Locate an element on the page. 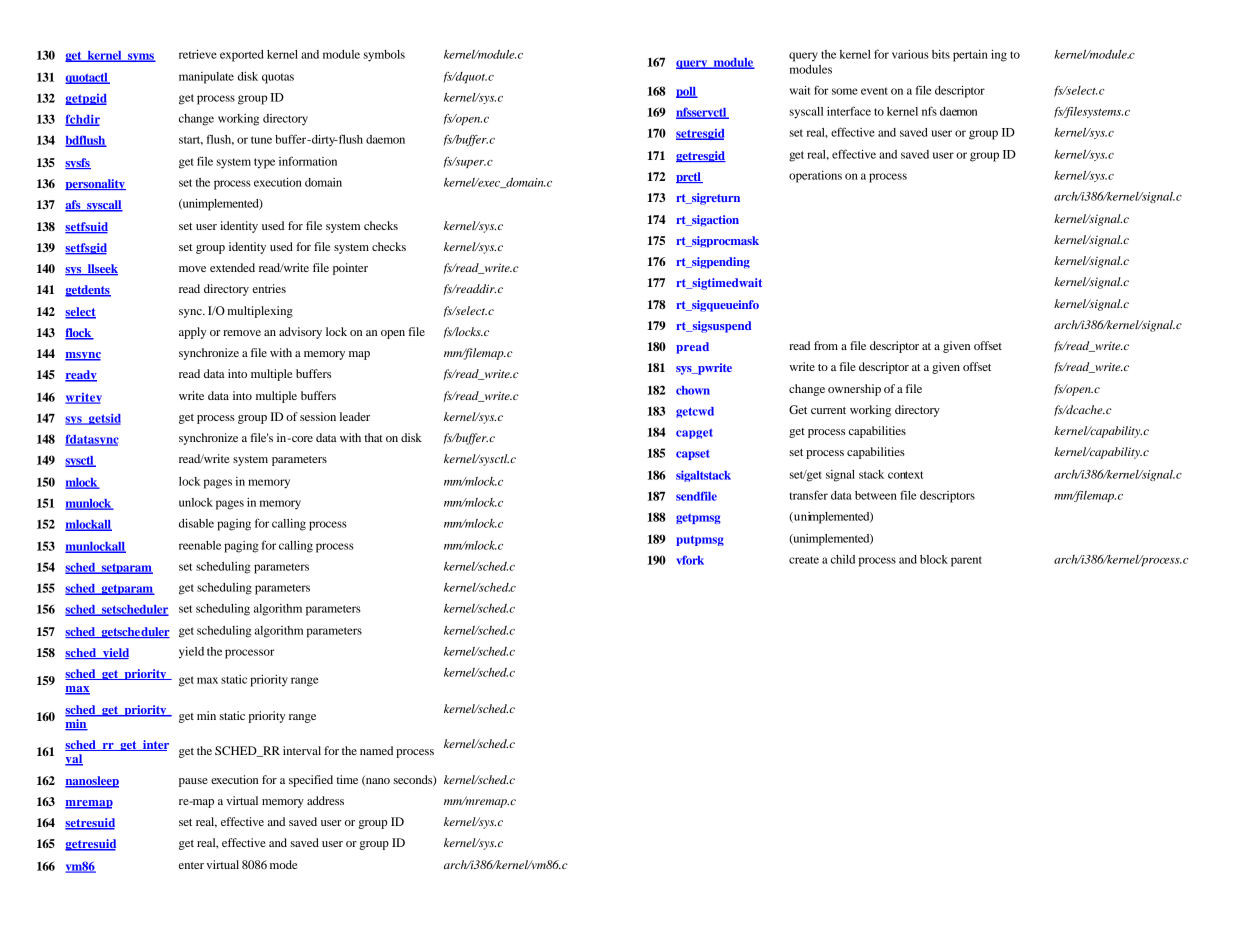  manipulate is located at coordinates (206, 78).
